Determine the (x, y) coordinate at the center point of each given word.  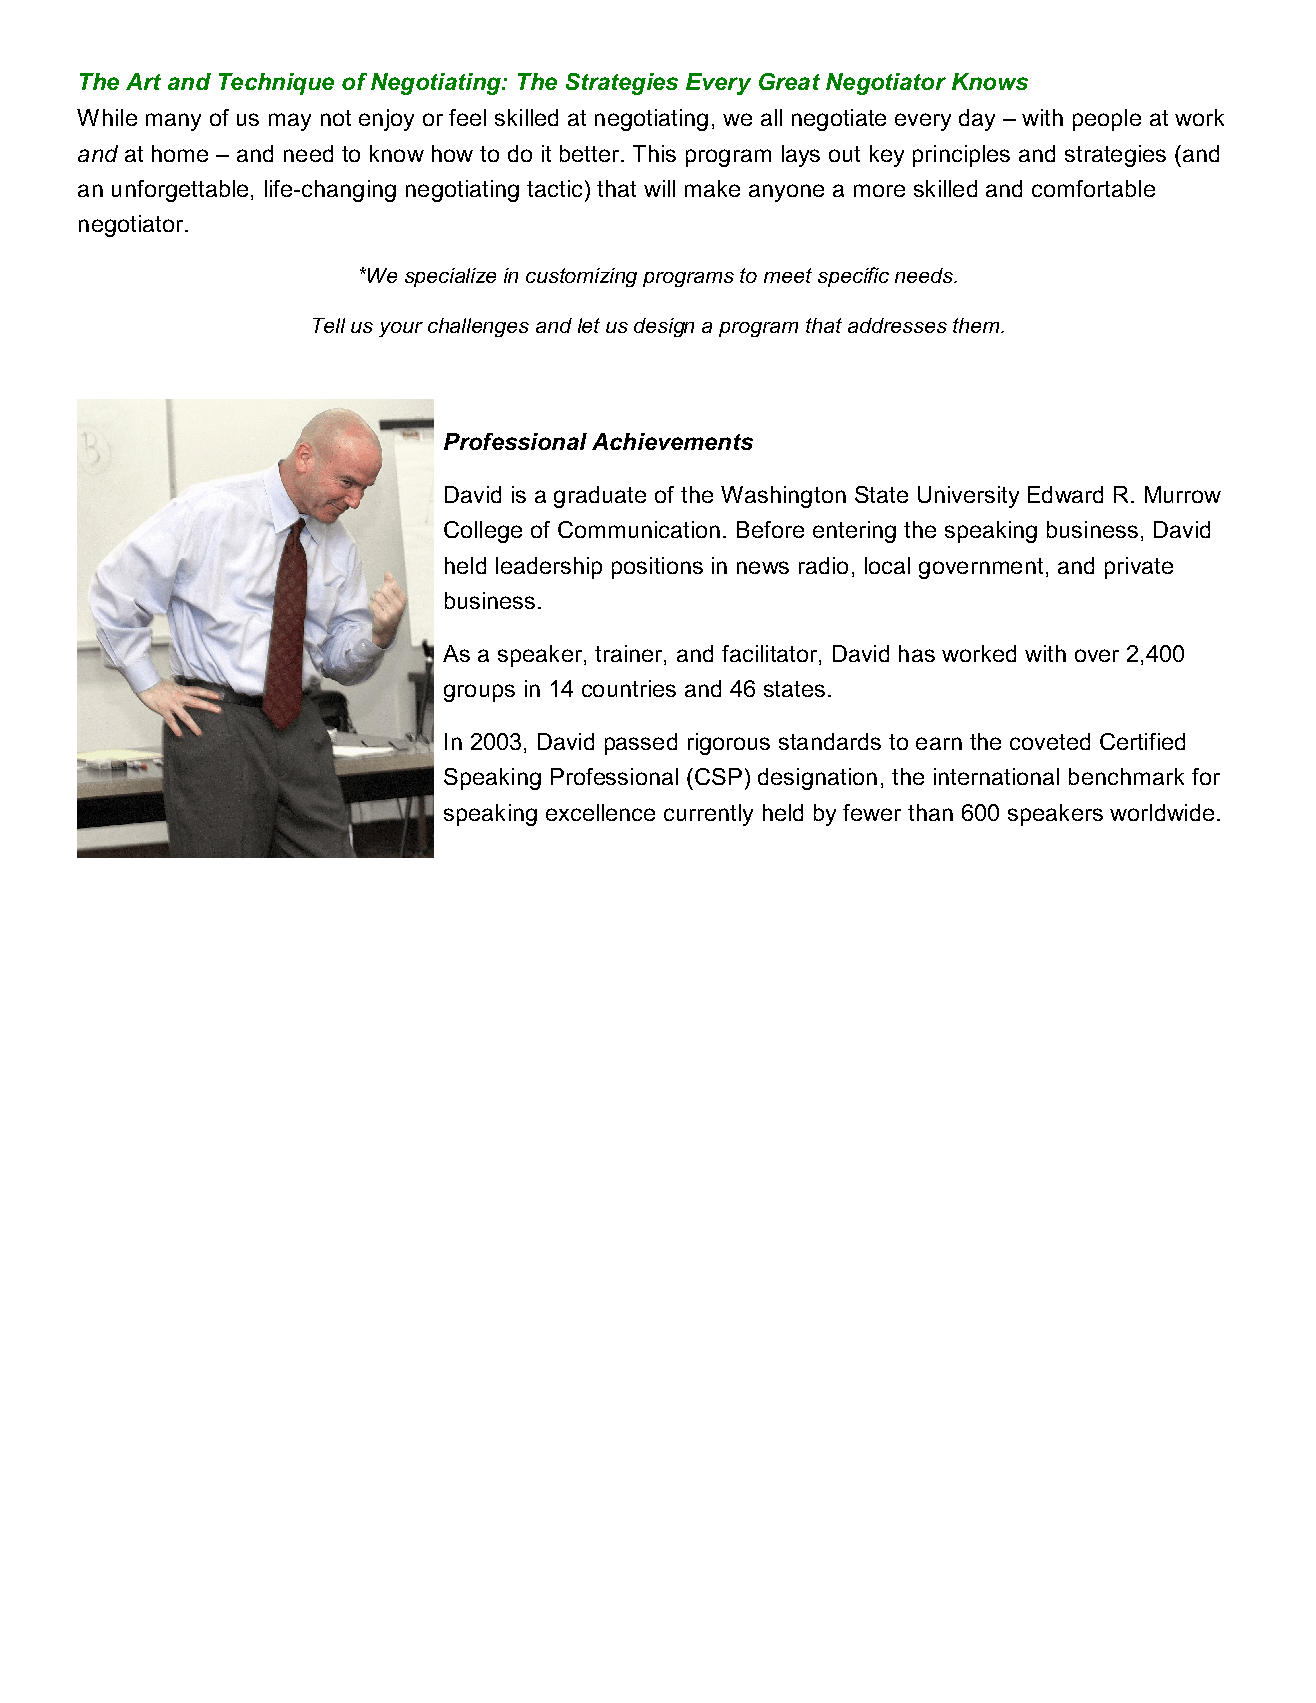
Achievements (672, 441)
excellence (600, 812)
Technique (276, 84)
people (1107, 120)
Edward (1065, 494)
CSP (718, 776)
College (483, 532)
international (996, 776)
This (654, 153)
